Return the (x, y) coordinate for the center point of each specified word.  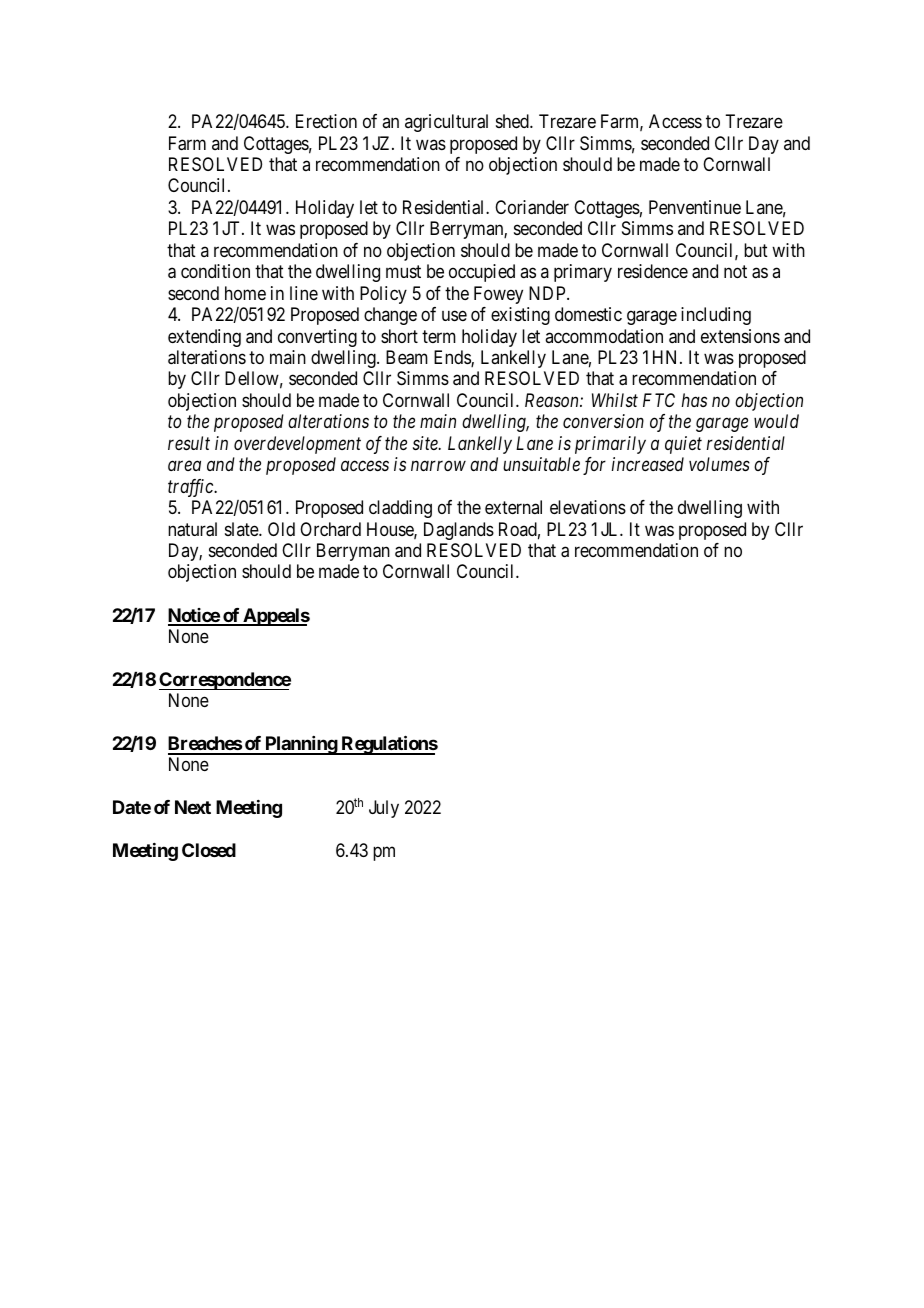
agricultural (446, 123)
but (756, 250)
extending (204, 338)
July (384, 809)
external (513, 507)
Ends (453, 358)
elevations (588, 507)
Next (193, 807)
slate (242, 529)
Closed (209, 850)
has (694, 400)
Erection (326, 121)
